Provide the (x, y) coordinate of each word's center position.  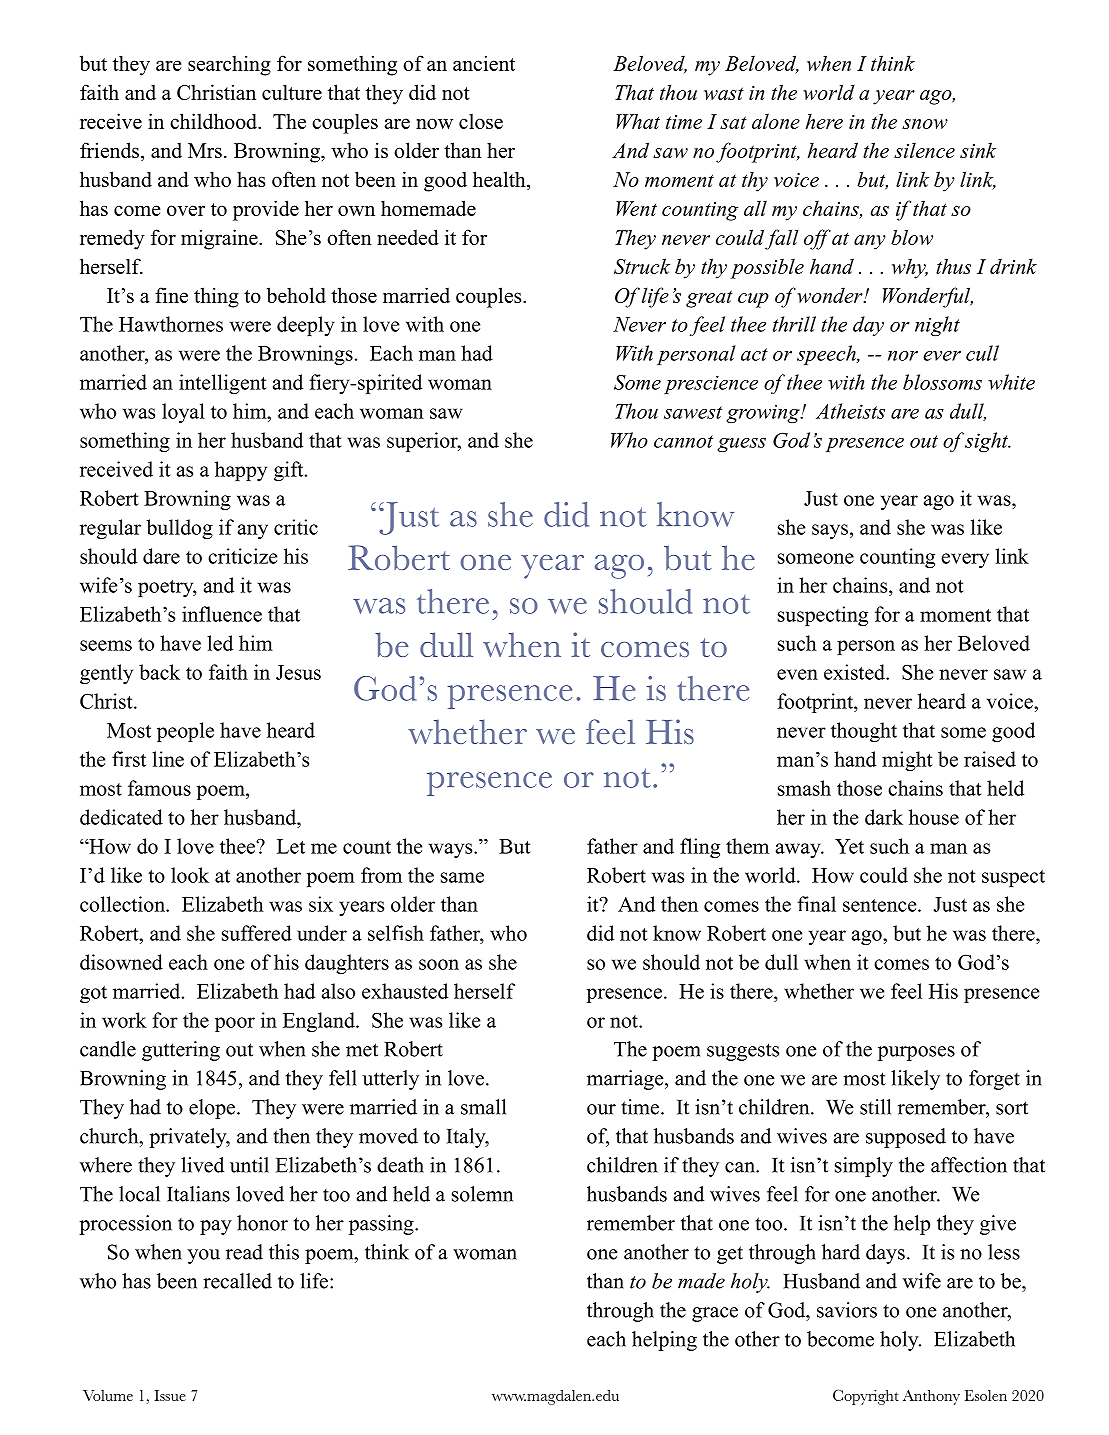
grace (715, 1314)
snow (925, 124)
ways (452, 850)
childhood (214, 121)
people (185, 732)
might (907, 761)
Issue (170, 1395)
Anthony (931, 1397)
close (481, 121)
